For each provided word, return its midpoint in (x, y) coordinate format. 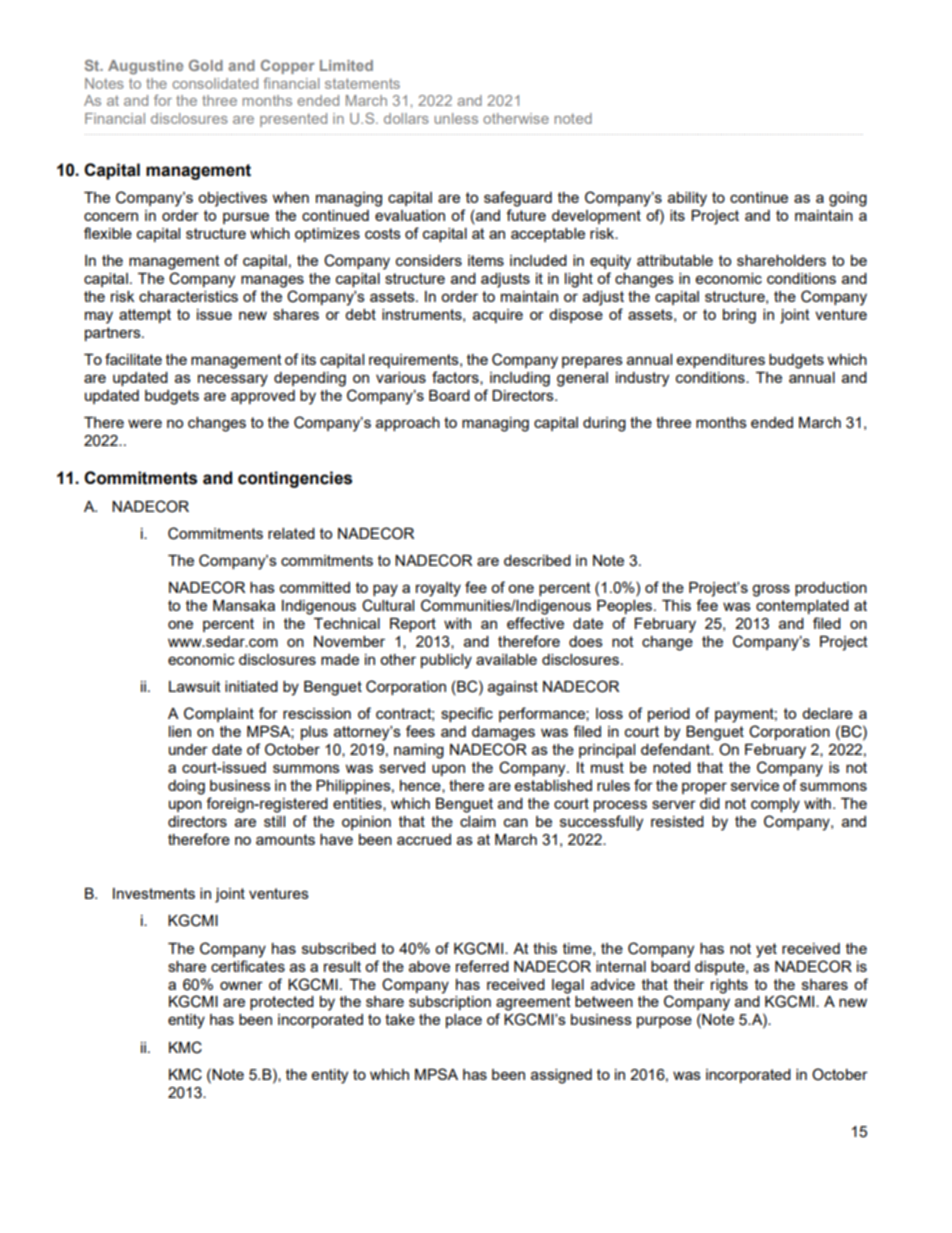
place (464, 1021)
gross (771, 590)
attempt (145, 316)
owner (241, 985)
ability (687, 199)
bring (739, 316)
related (291, 533)
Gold (206, 65)
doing (186, 787)
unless (456, 118)
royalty (438, 589)
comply (775, 805)
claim (478, 821)
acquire (498, 316)
